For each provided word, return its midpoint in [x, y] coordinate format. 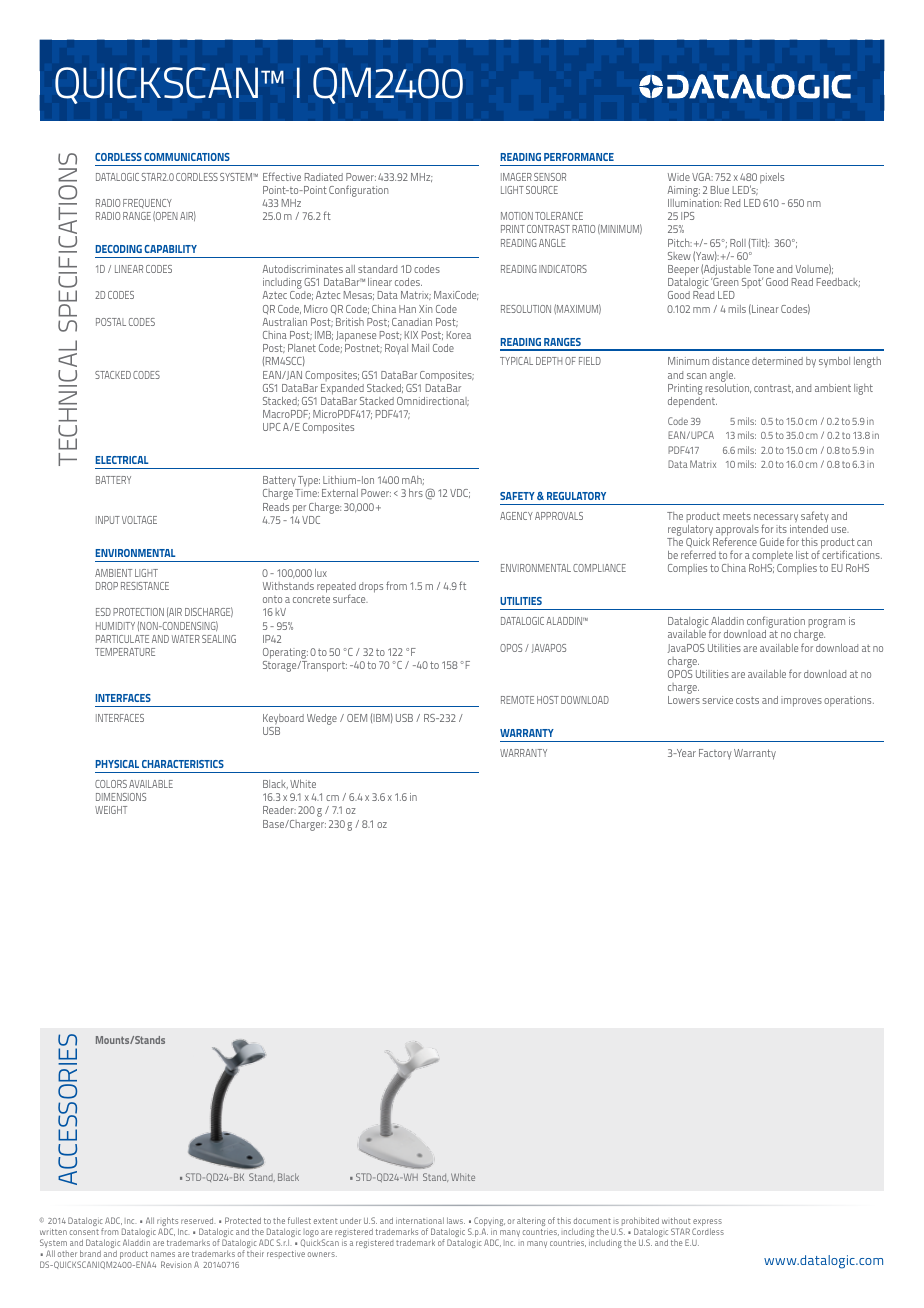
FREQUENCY [147, 205]
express [707, 1224]
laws [456, 1220]
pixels [772, 178]
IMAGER [516, 177]
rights [168, 1223]
